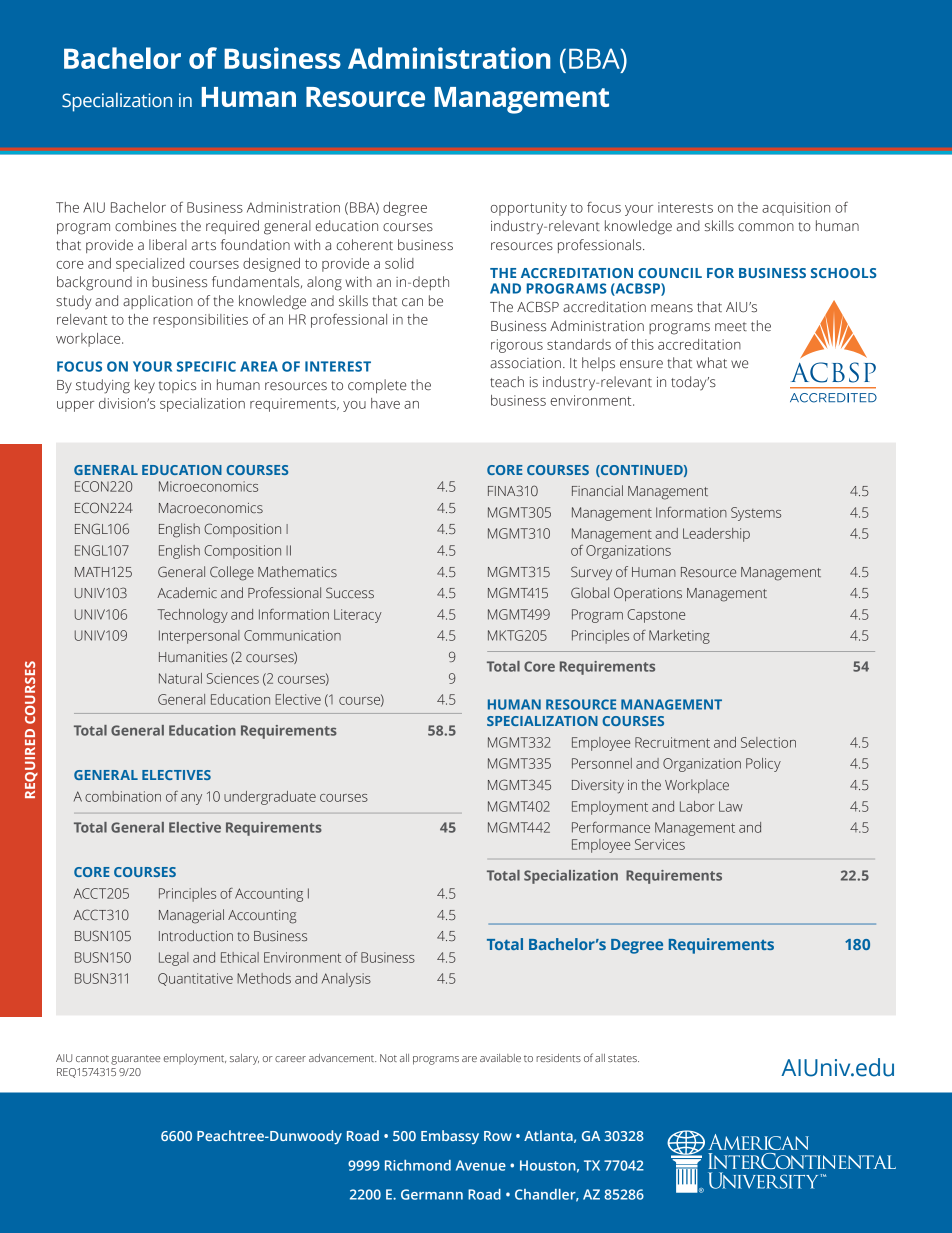 This document has width=952, height=1233. What do you see at coordinates (346, 980) in the document?
I see `Analysis` at bounding box center [346, 980].
